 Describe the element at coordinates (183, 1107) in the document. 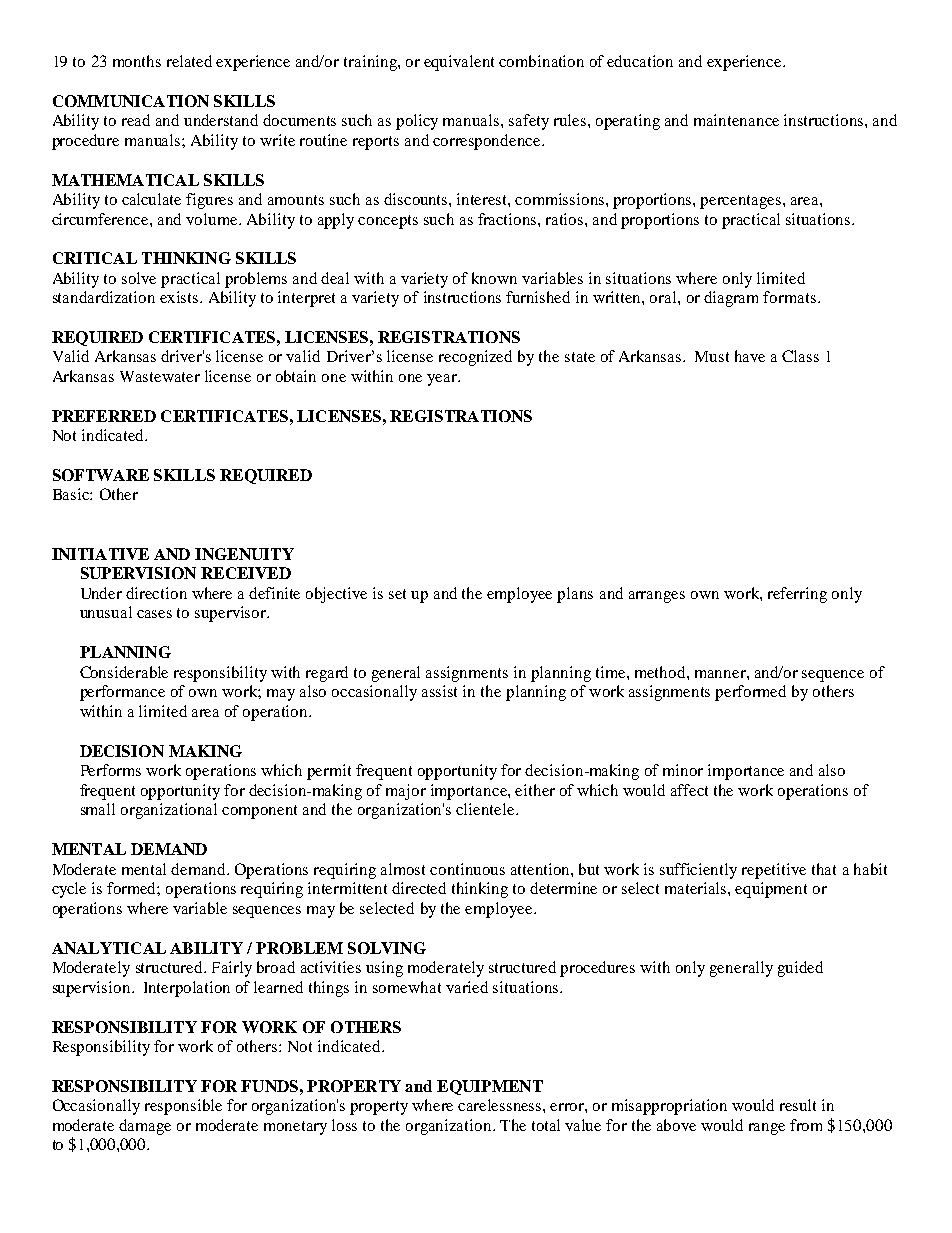

I see `responsible` at that location.
